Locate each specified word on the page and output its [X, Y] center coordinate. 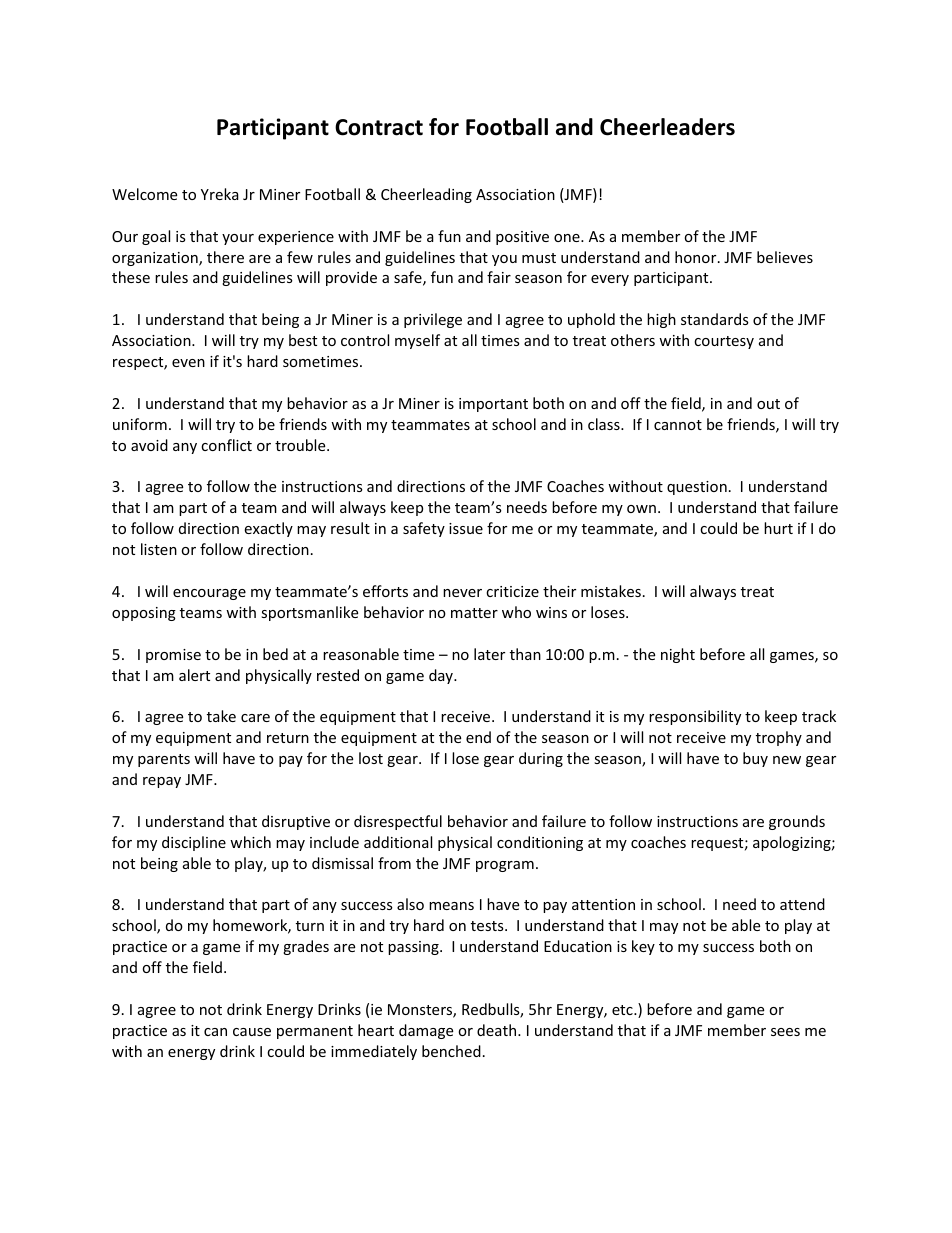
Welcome [144, 194]
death [498, 1030]
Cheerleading [426, 195]
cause [252, 1032]
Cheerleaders [667, 127]
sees [785, 1032]
